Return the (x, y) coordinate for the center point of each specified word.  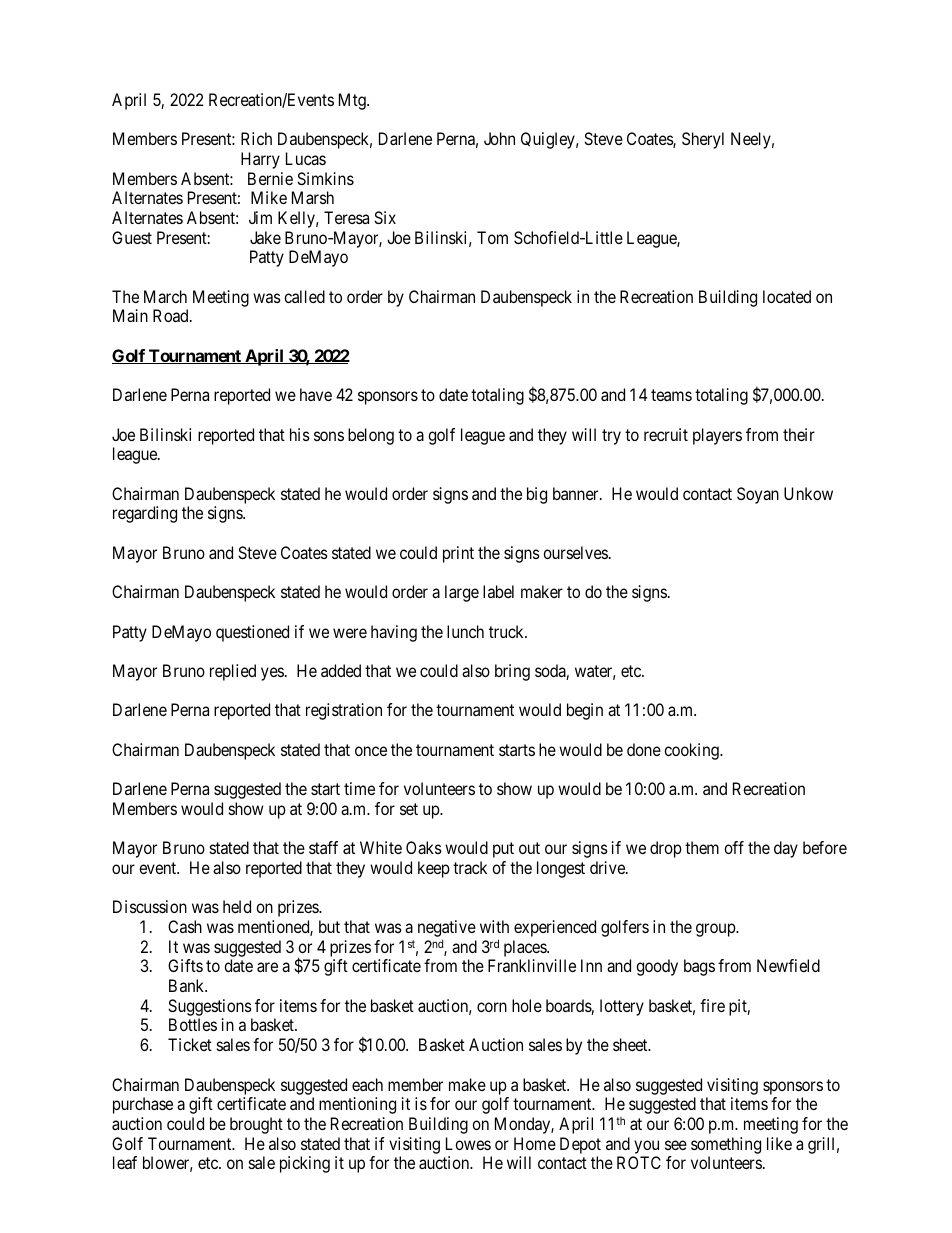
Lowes (468, 1143)
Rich (256, 138)
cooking (692, 751)
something (726, 1145)
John (499, 138)
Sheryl (703, 140)
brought (256, 1125)
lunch (465, 631)
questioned (252, 633)
